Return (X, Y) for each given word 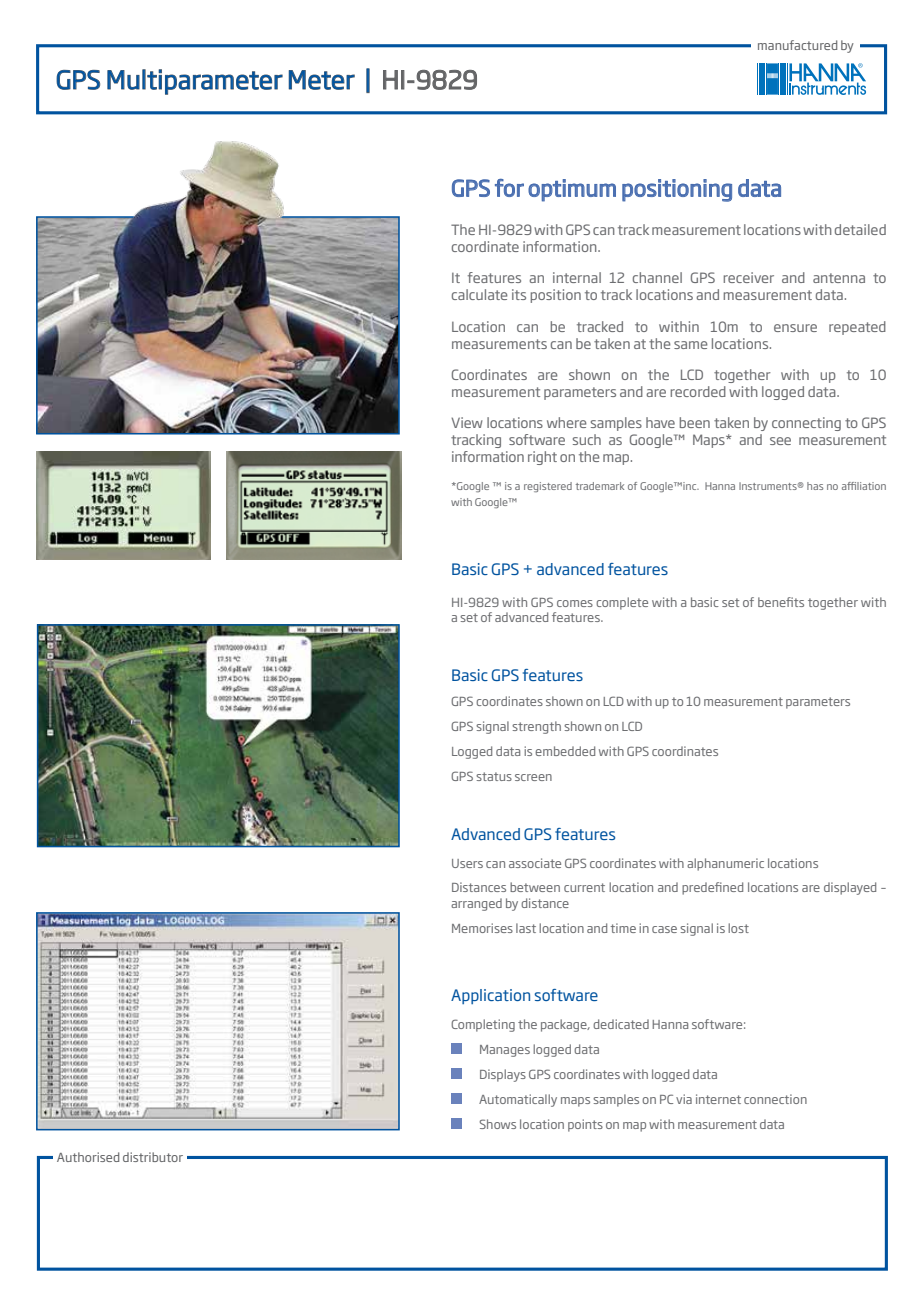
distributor (153, 1157)
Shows (497, 1124)
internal (577, 277)
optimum (572, 190)
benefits (781, 602)
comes (575, 603)
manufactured (797, 45)
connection (775, 1099)
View (467, 422)
